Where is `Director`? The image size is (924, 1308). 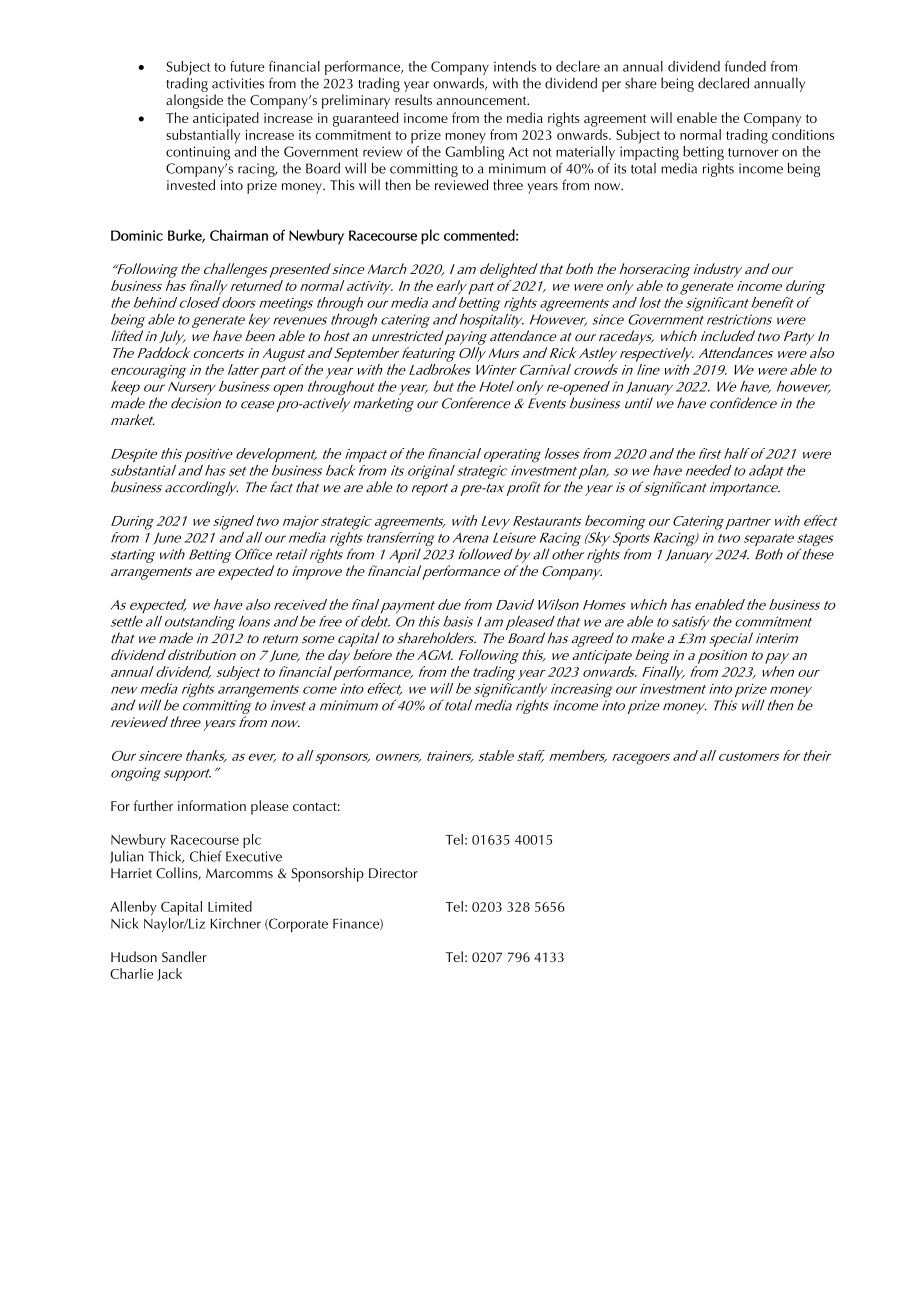
Director is located at coordinates (393, 873).
